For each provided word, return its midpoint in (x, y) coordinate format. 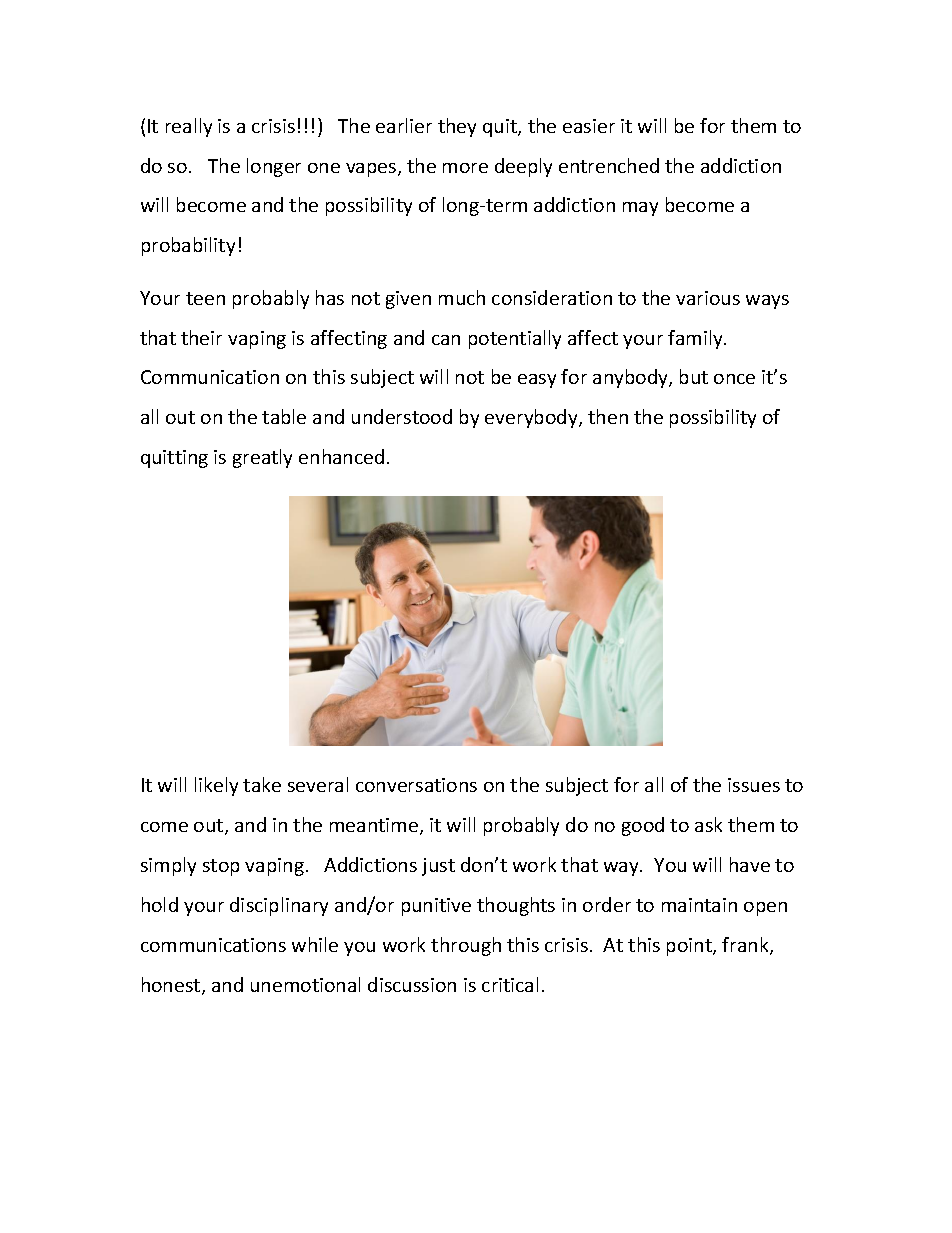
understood (402, 416)
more (465, 168)
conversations (416, 785)
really (189, 127)
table (284, 416)
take (262, 784)
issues (754, 785)
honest (172, 986)
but (694, 376)
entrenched (609, 165)
